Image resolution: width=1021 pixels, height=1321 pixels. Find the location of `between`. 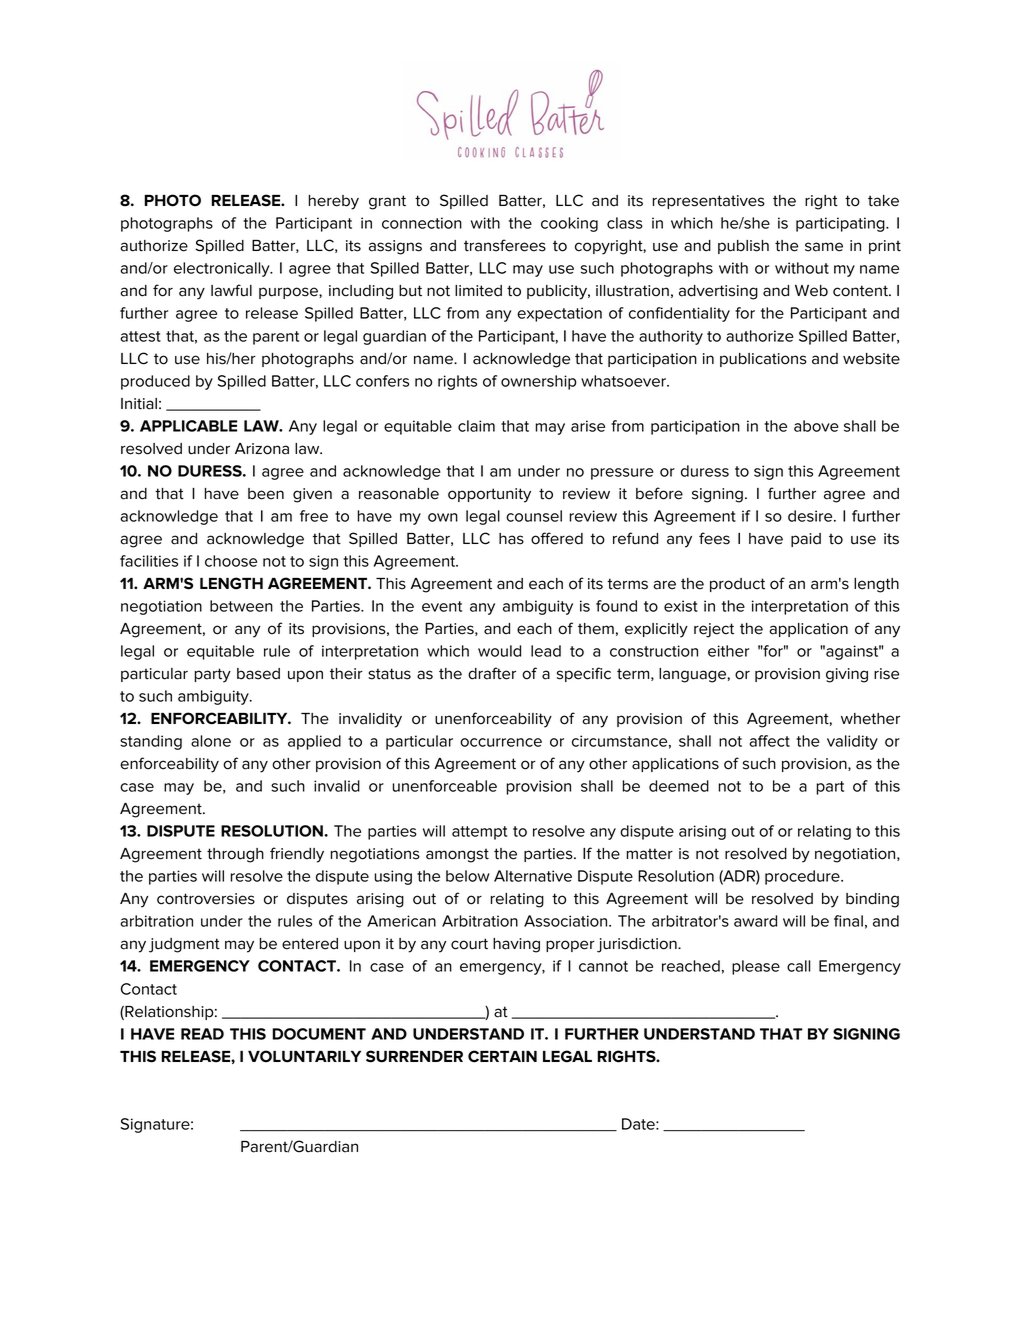

between is located at coordinates (241, 606).
